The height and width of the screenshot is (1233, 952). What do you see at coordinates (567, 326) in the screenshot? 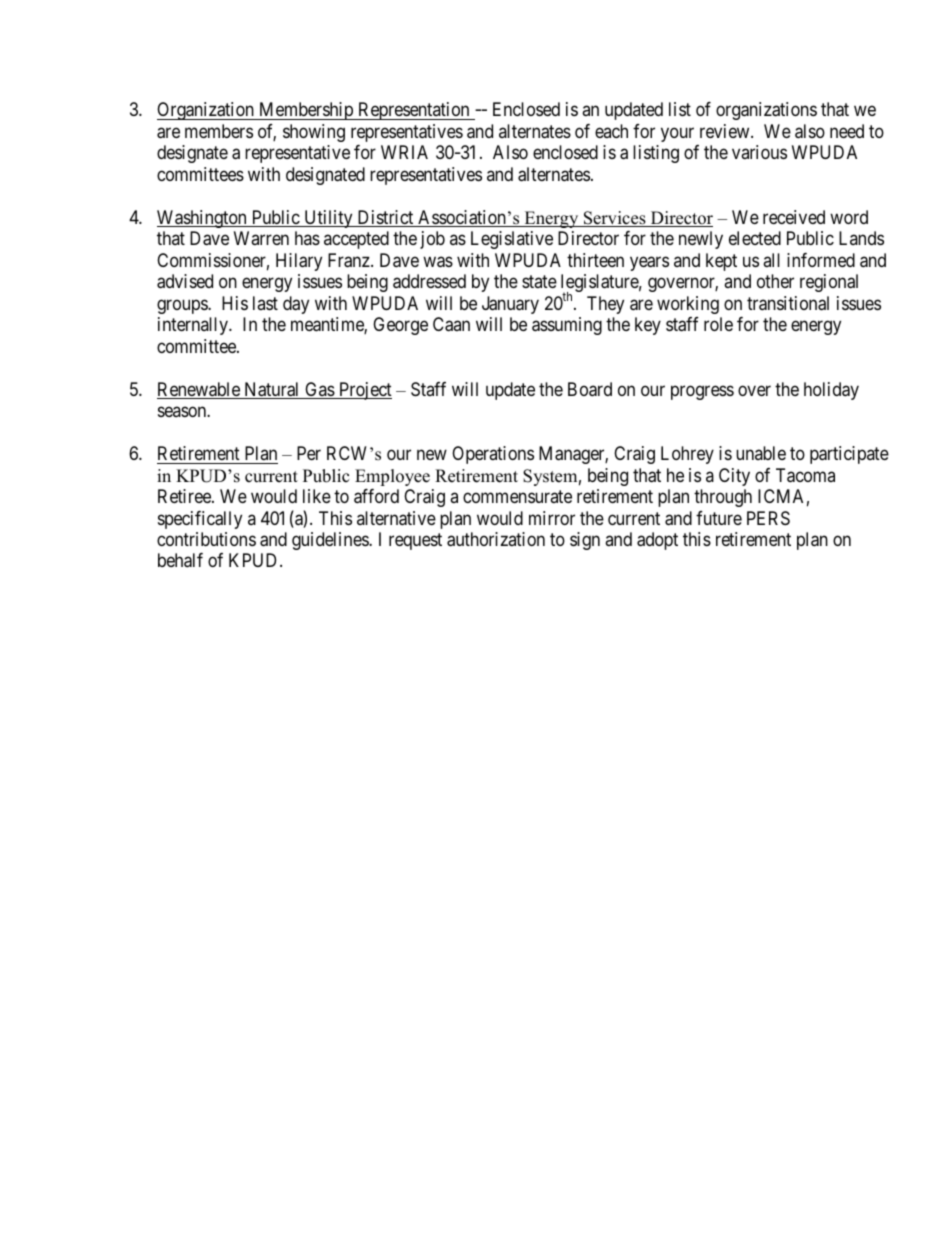
I see `assuming` at bounding box center [567, 326].
